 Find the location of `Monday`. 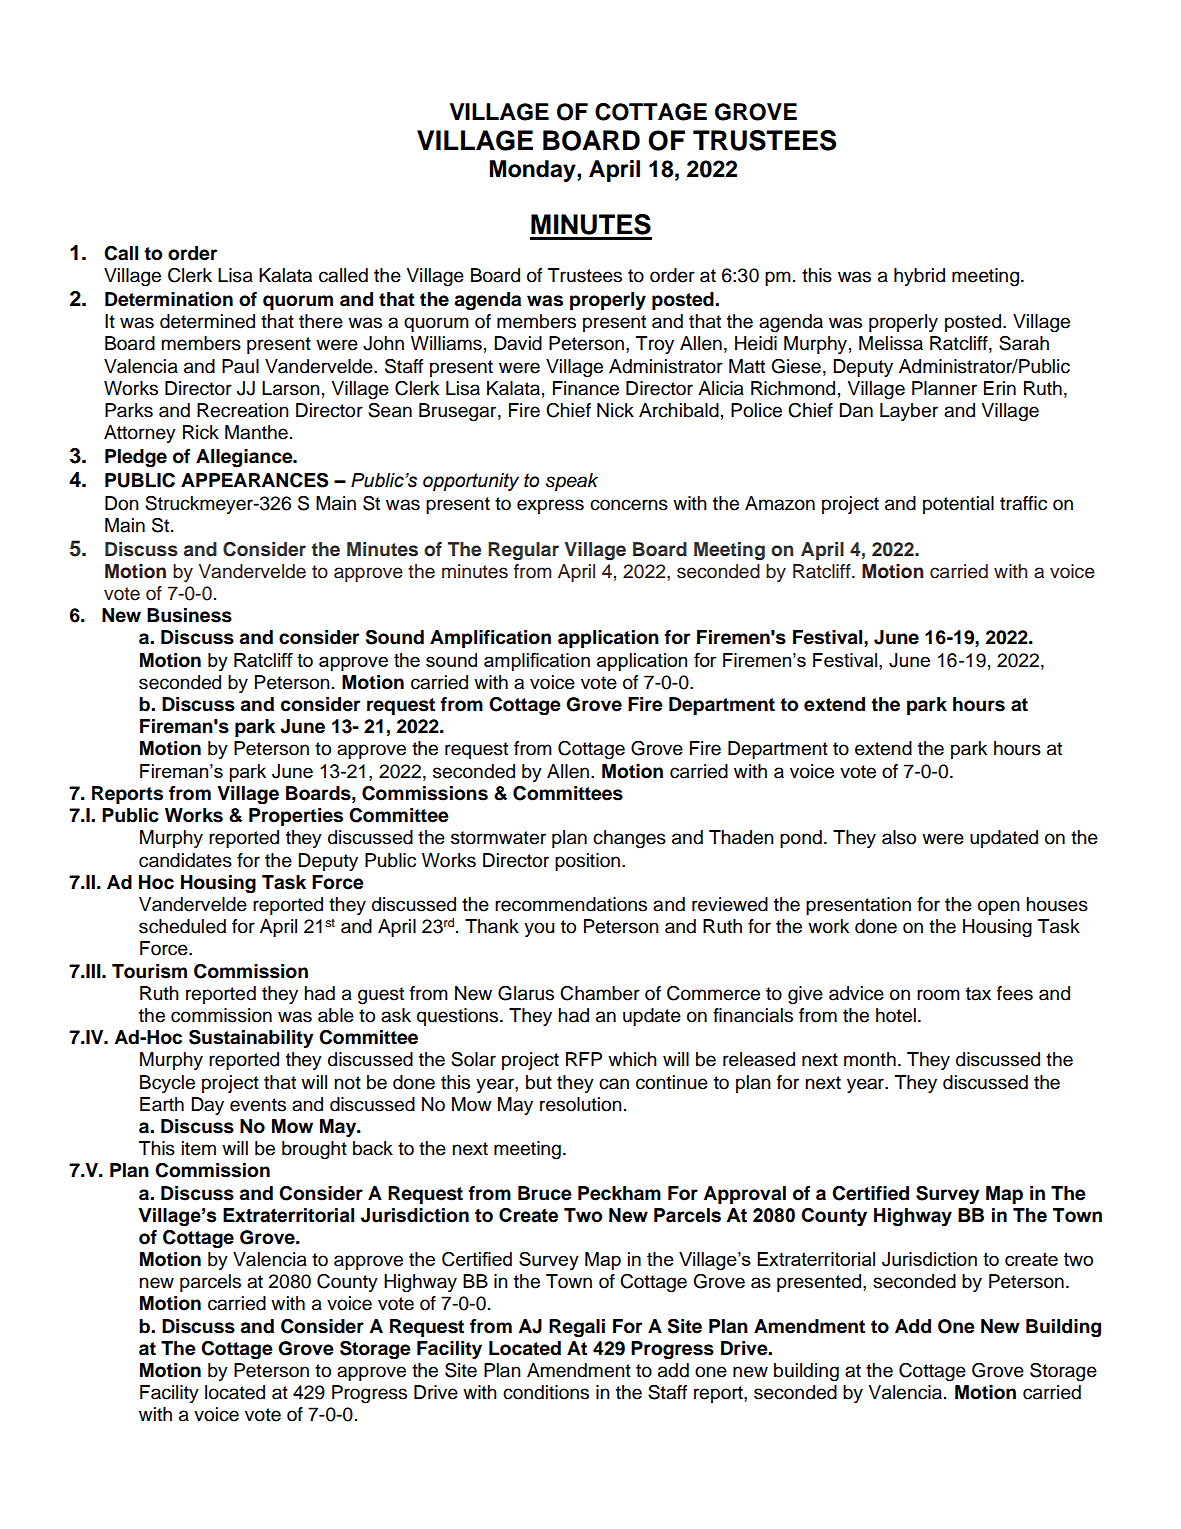

Monday is located at coordinates (534, 171).
